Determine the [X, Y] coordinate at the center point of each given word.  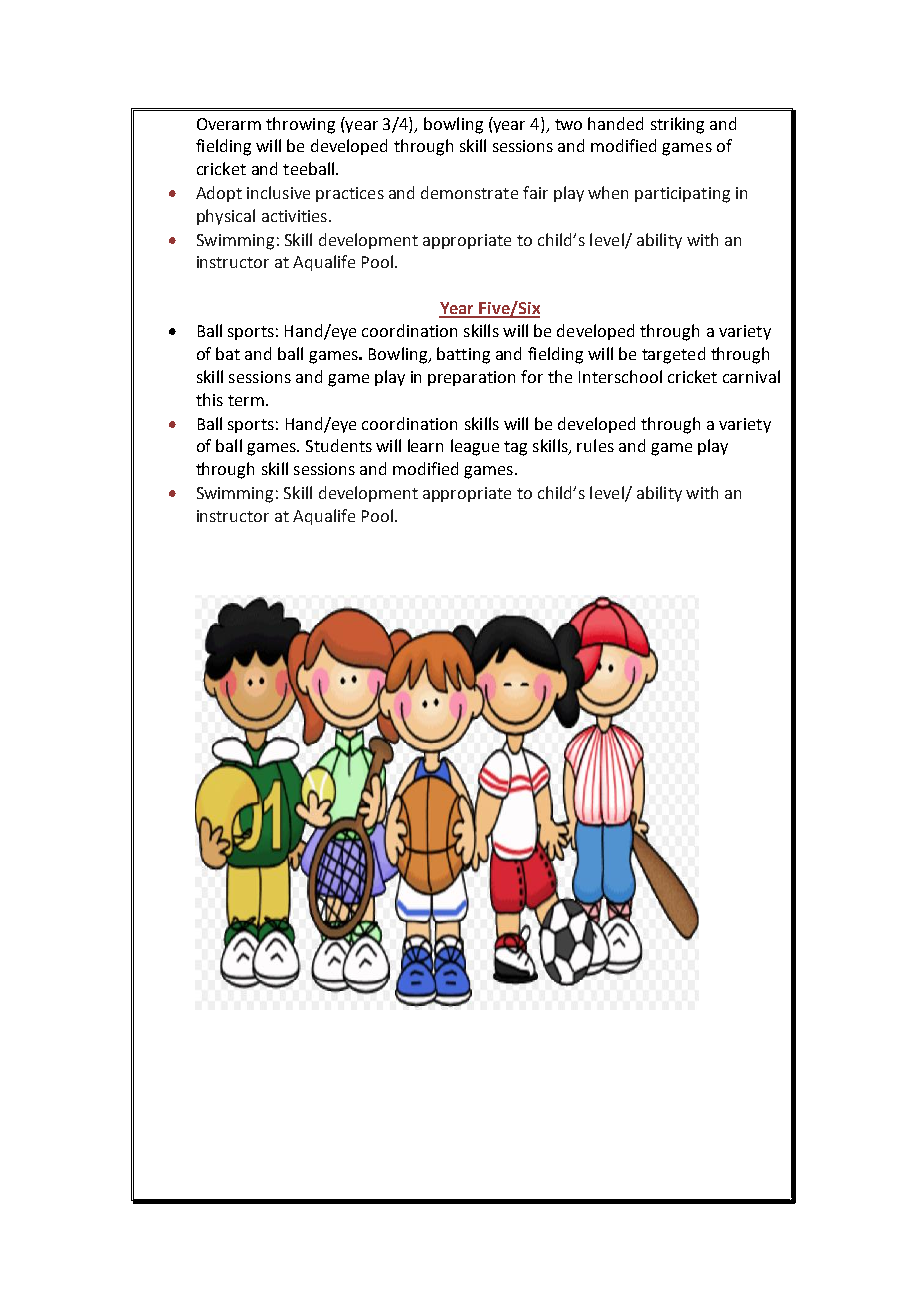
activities [294, 216]
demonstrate [469, 192]
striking [677, 125]
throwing [300, 125]
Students [339, 445]
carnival [751, 376]
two [568, 124]
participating [682, 195]
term [246, 400]
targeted [673, 355]
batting [463, 355]
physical [226, 217]
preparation [471, 378]
